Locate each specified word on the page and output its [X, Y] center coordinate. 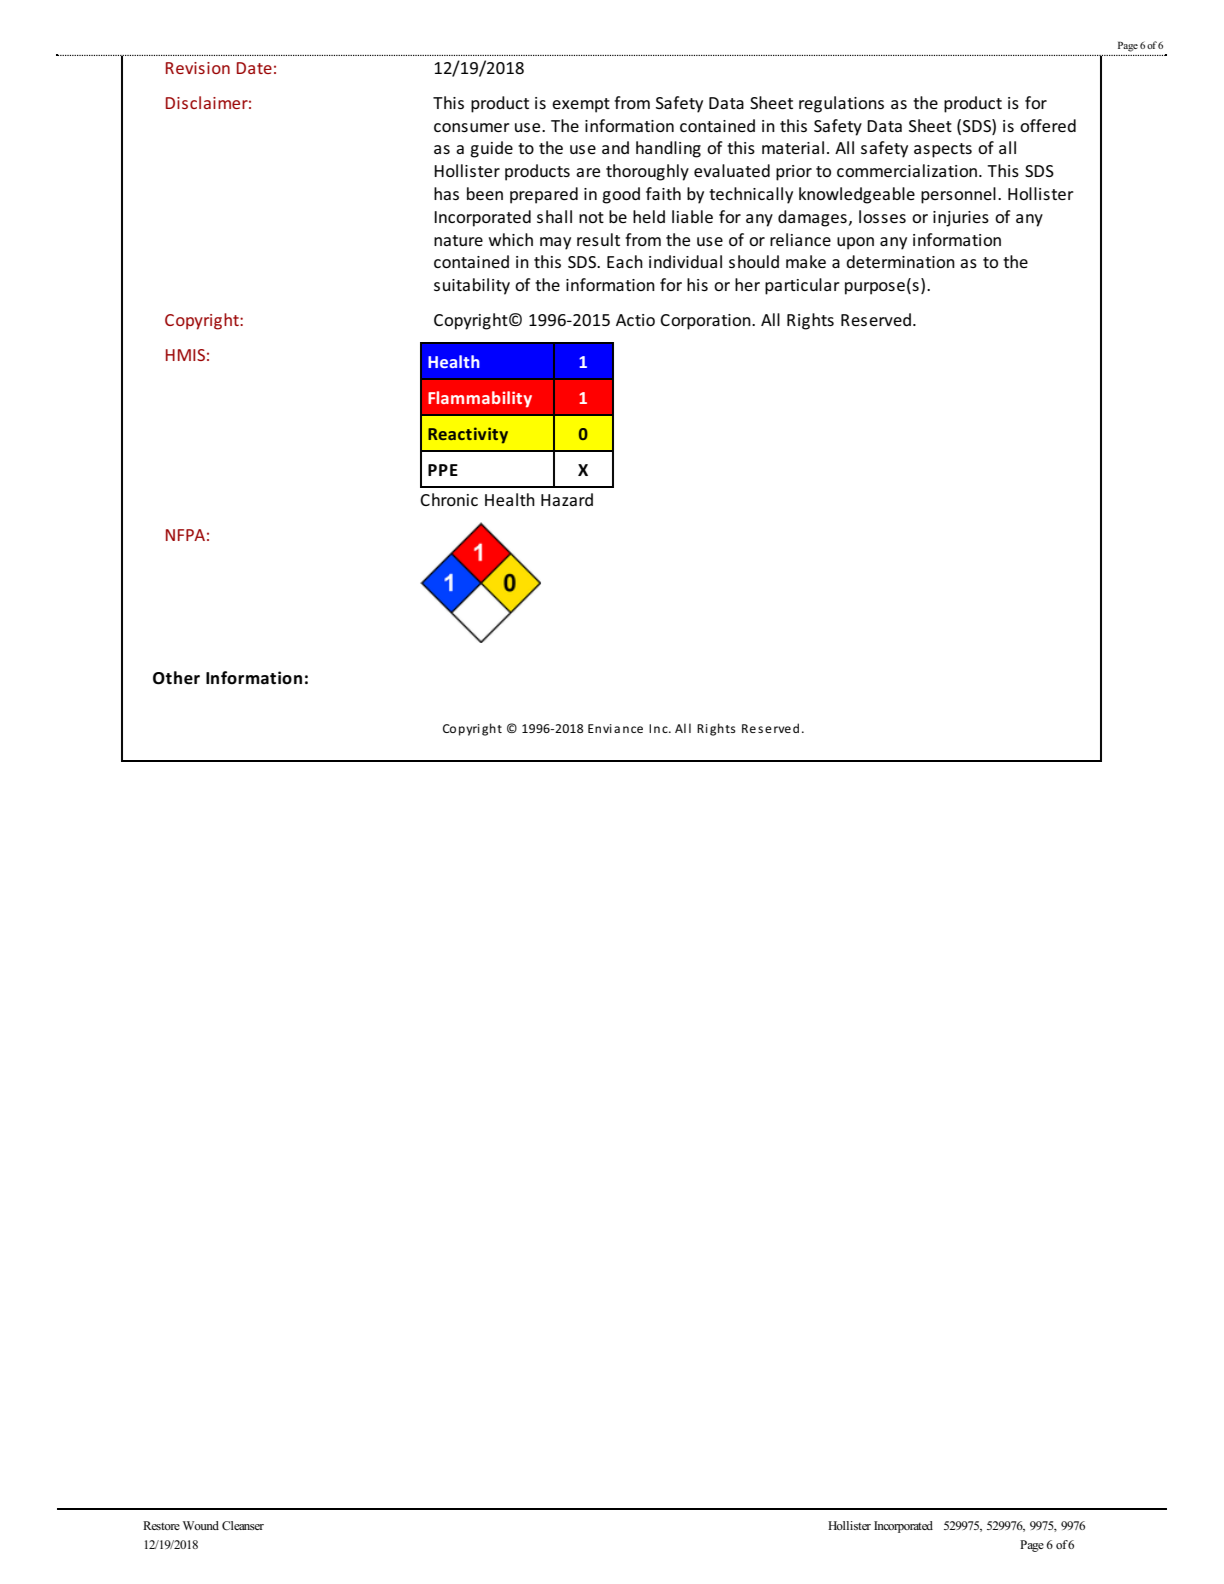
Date [254, 68]
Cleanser [243, 1526]
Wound [201, 1525]
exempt [581, 105]
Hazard [567, 499]
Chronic [449, 499]
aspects [943, 150]
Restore [161, 1525]
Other [176, 678]
